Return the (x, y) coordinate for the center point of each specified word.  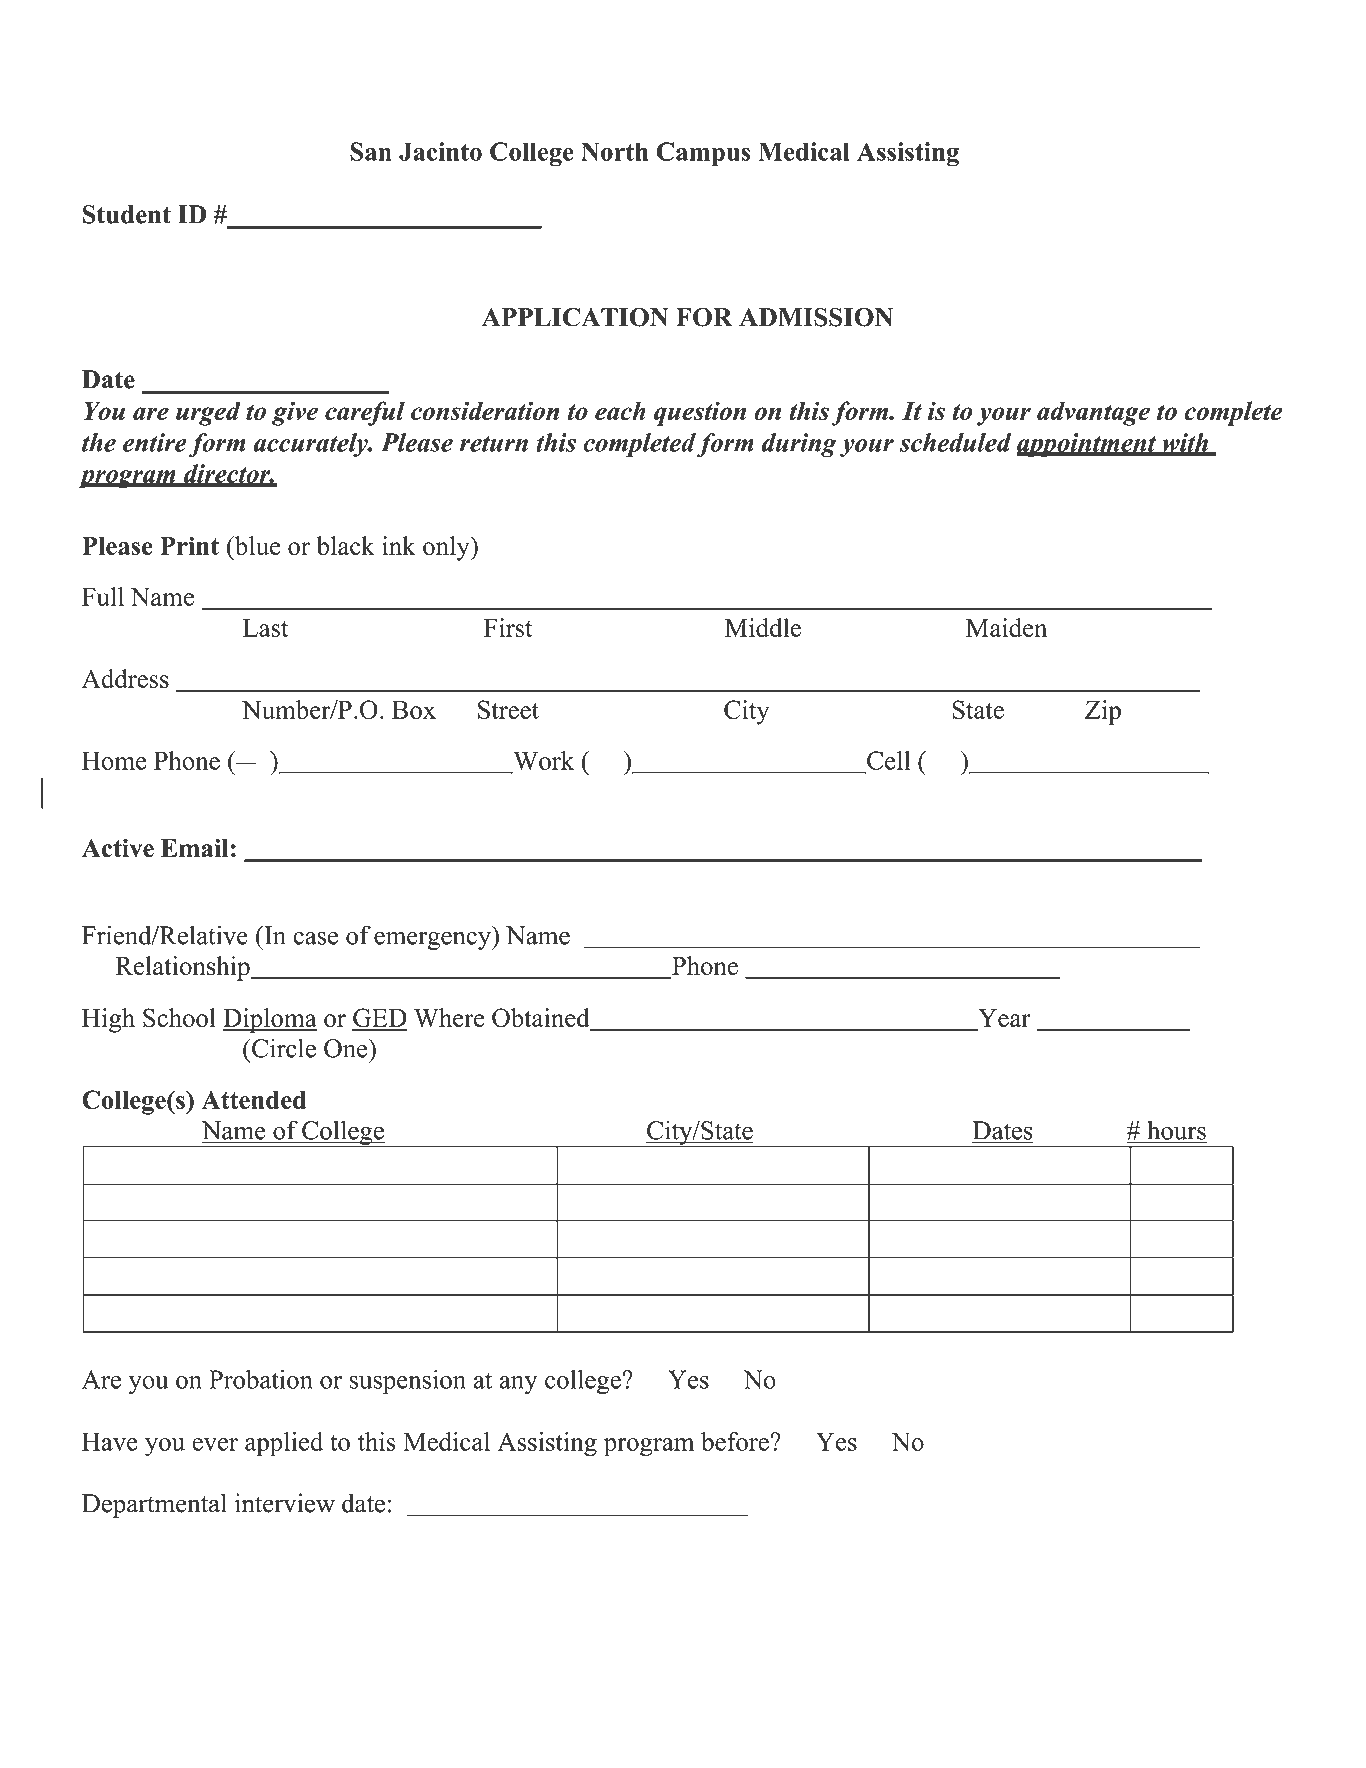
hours (1176, 1130)
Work (543, 760)
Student (127, 214)
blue (256, 545)
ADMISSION (816, 317)
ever (215, 1444)
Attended (253, 1100)
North (614, 151)
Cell (888, 760)
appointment (1088, 445)
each (620, 410)
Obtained (542, 1019)
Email (195, 847)
